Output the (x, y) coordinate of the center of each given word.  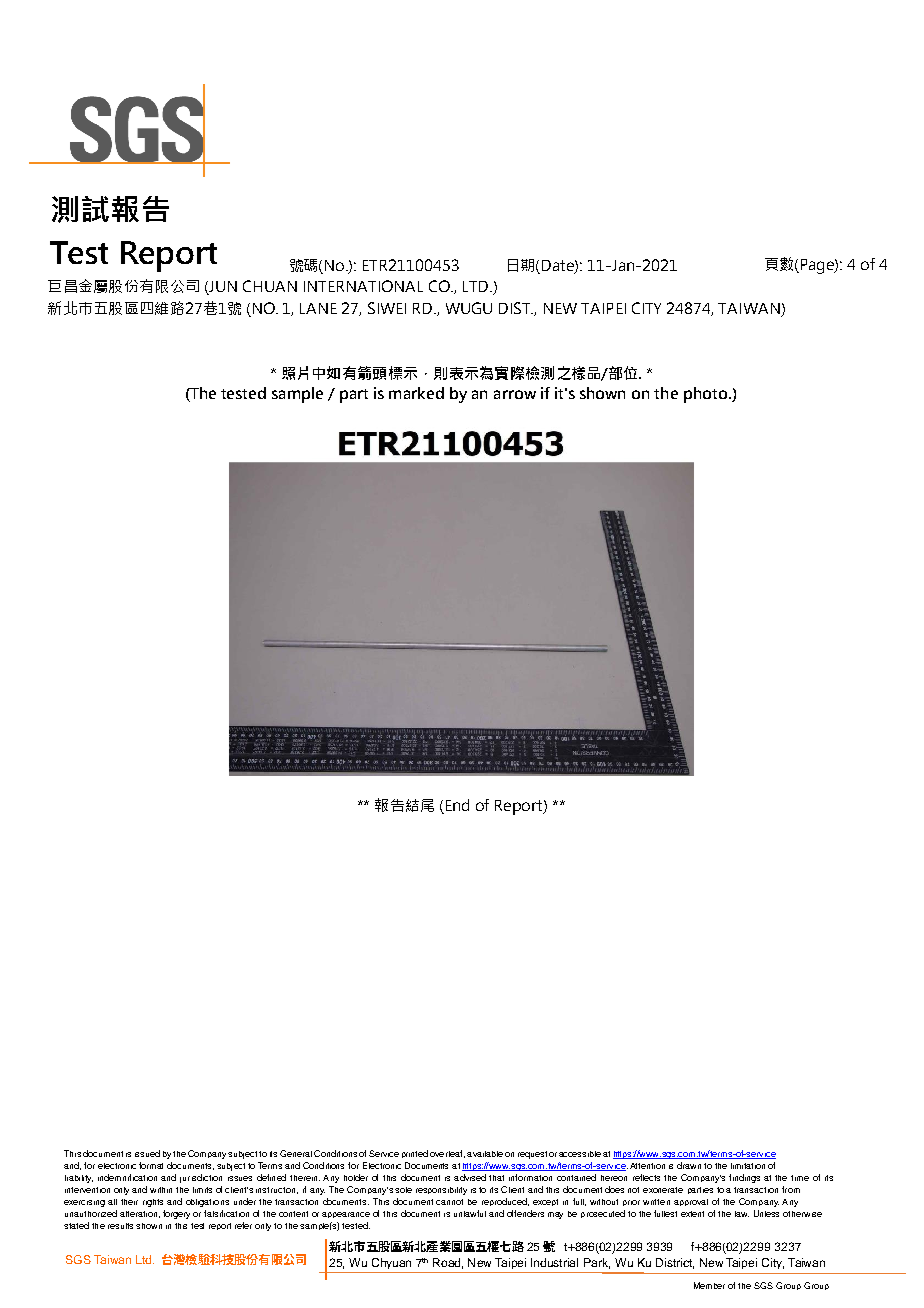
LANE (318, 308)
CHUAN (270, 286)
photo (707, 395)
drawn (689, 1165)
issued (147, 1153)
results (120, 1226)
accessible (580, 1154)
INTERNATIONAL (363, 286)
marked (416, 393)
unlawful (470, 1213)
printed (415, 1154)
